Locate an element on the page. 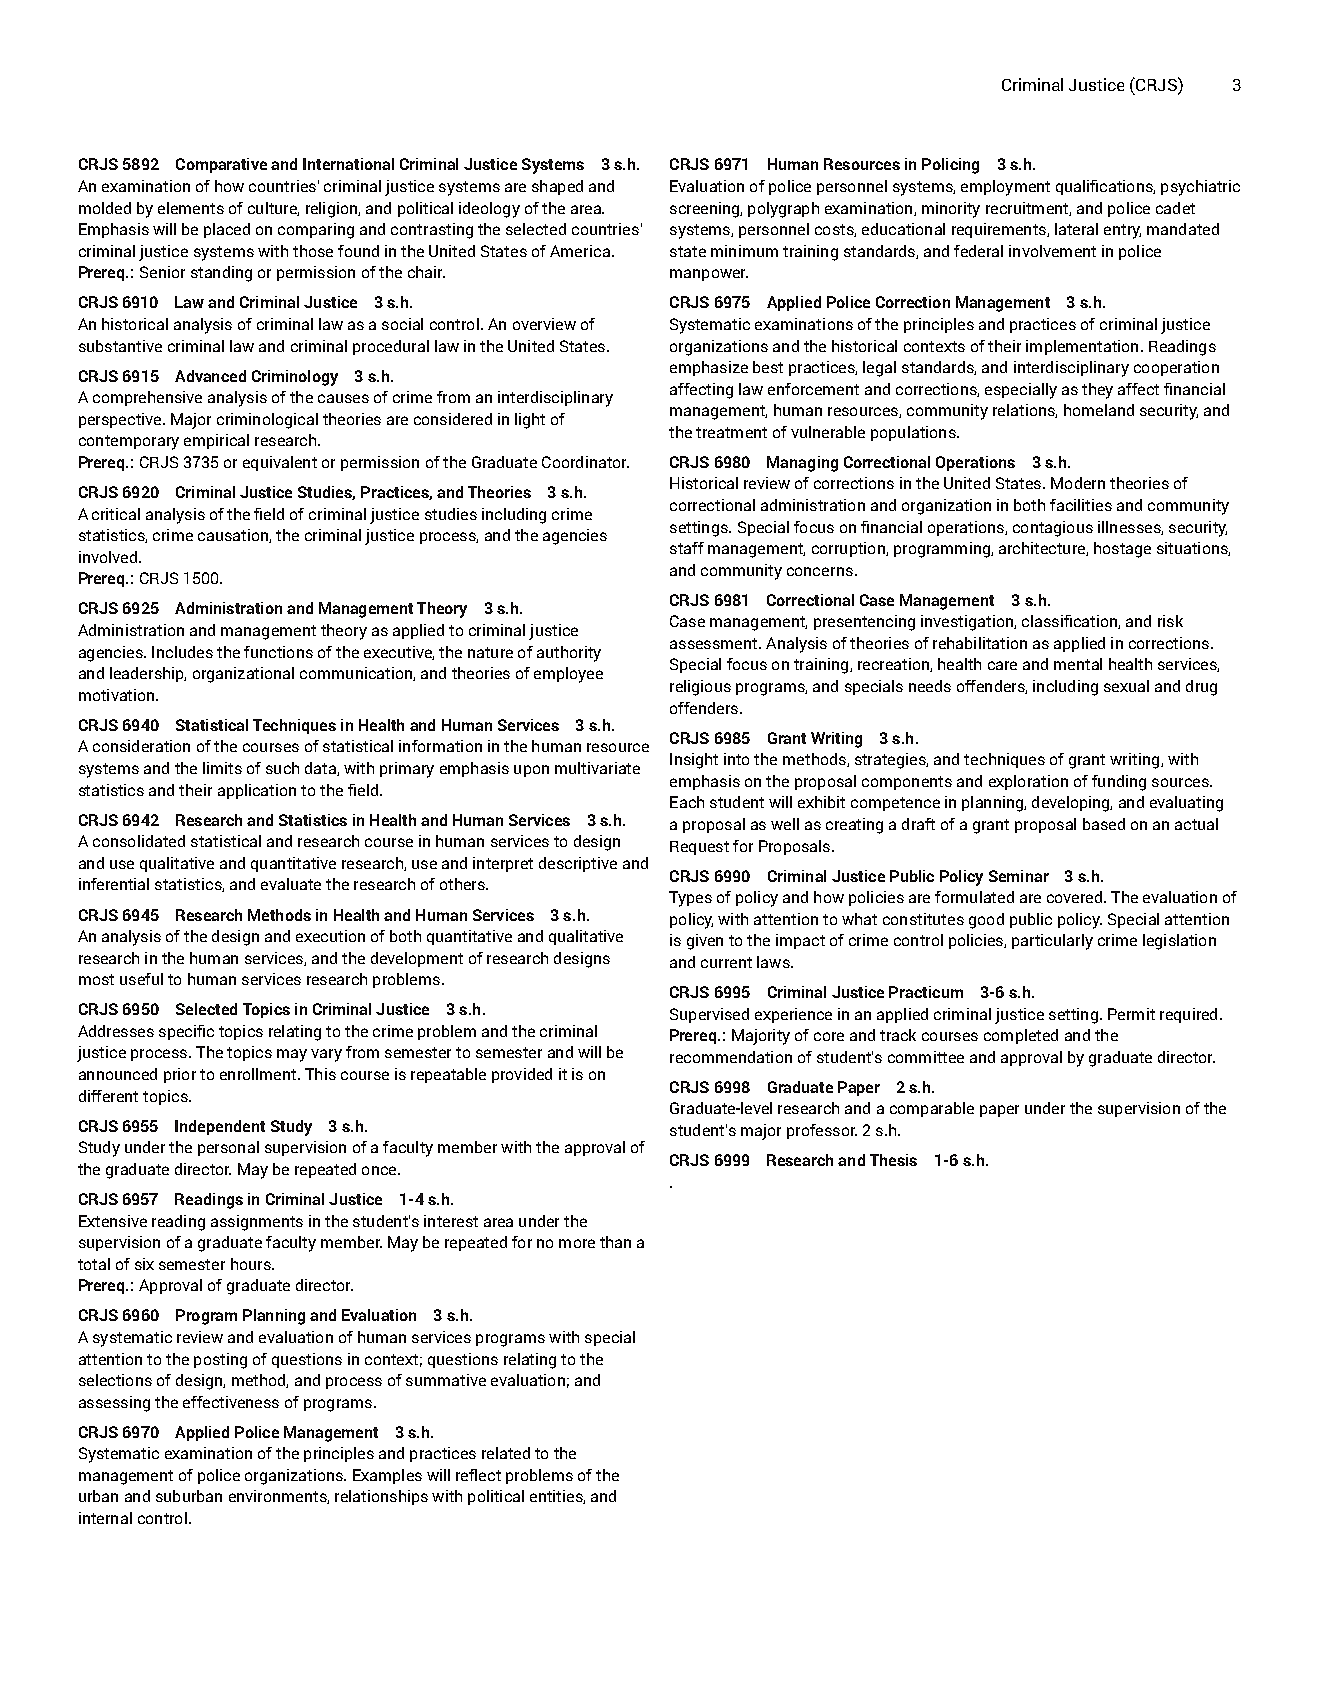 This page has width=1319, height=1707. application is located at coordinates (257, 791).
